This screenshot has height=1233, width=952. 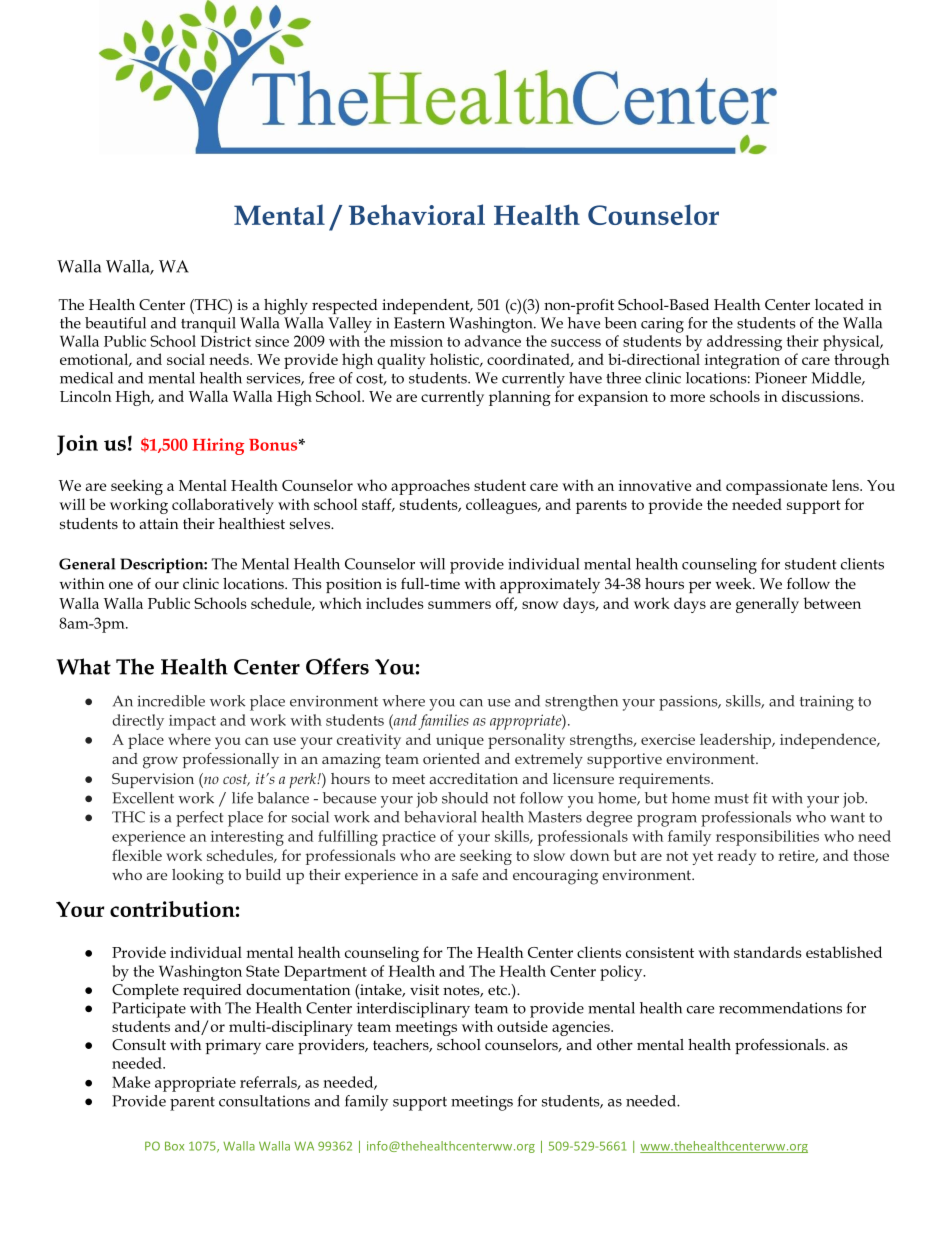 What do you see at coordinates (493, 341) in the screenshot?
I see `advance` at bounding box center [493, 341].
